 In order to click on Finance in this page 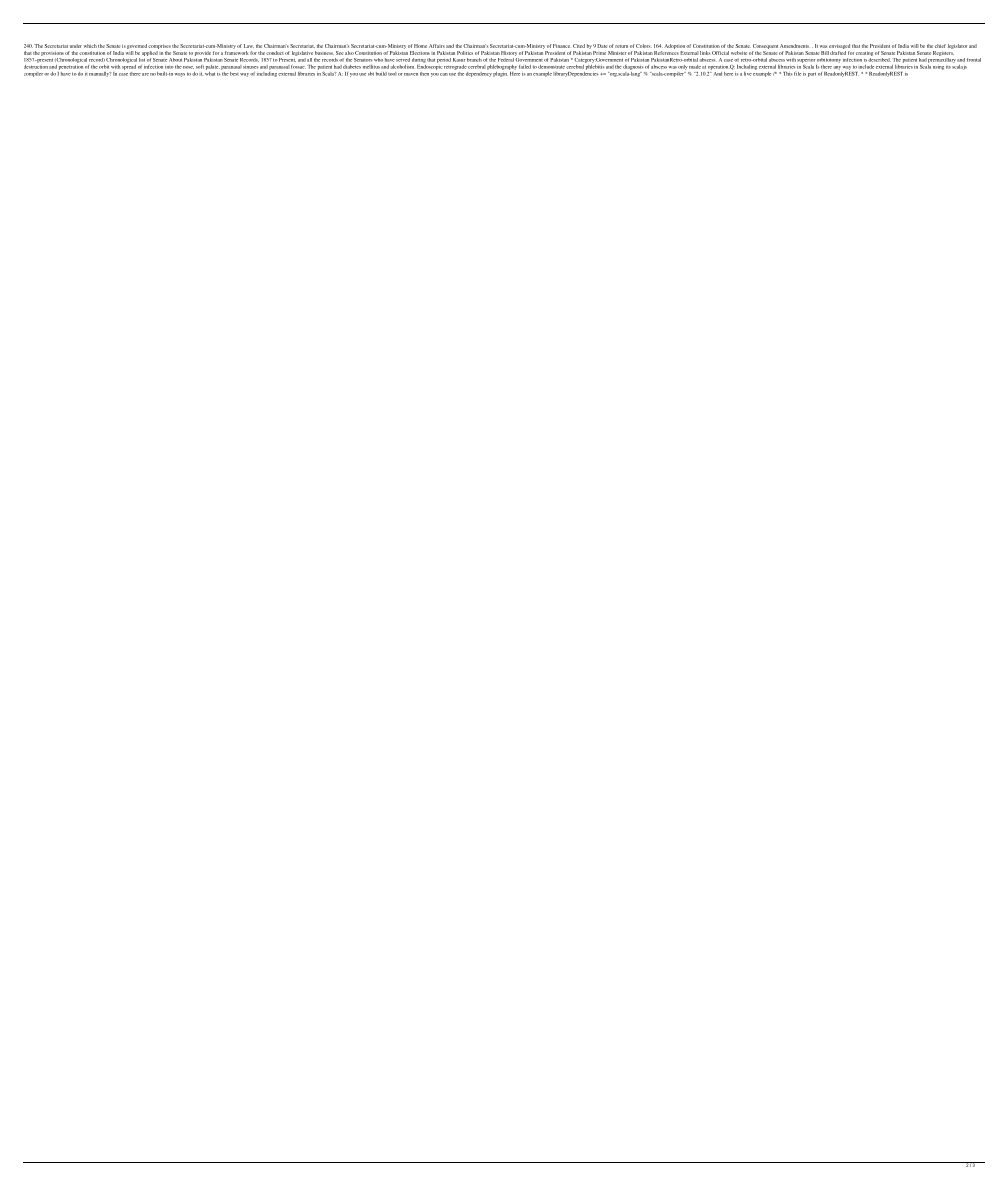, I will do `click(561, 46)`.
